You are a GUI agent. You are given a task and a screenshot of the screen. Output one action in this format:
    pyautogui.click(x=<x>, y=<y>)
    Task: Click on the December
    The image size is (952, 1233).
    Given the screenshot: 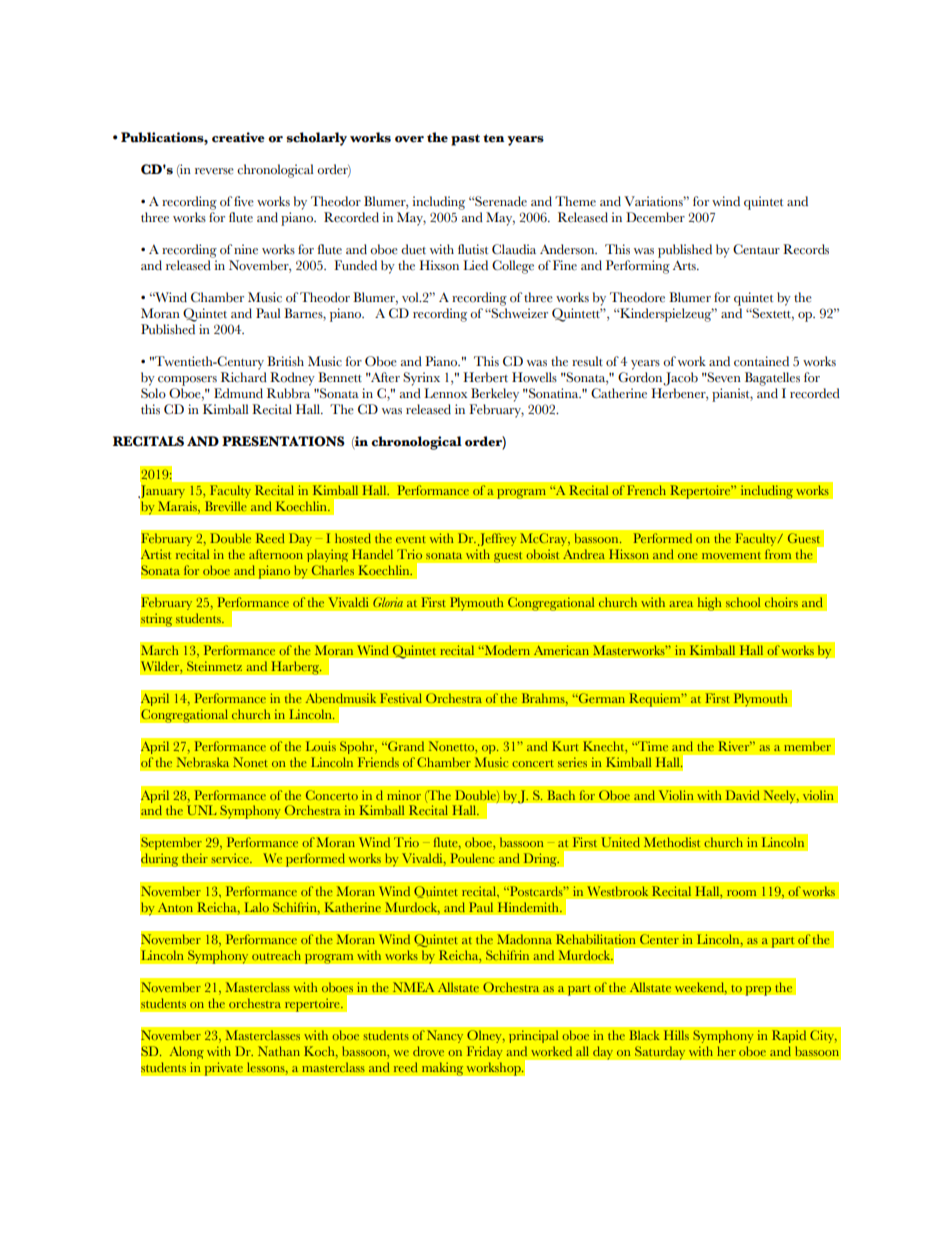 What is the action you would take?
    pyautogui.click(x=655, y=217)
